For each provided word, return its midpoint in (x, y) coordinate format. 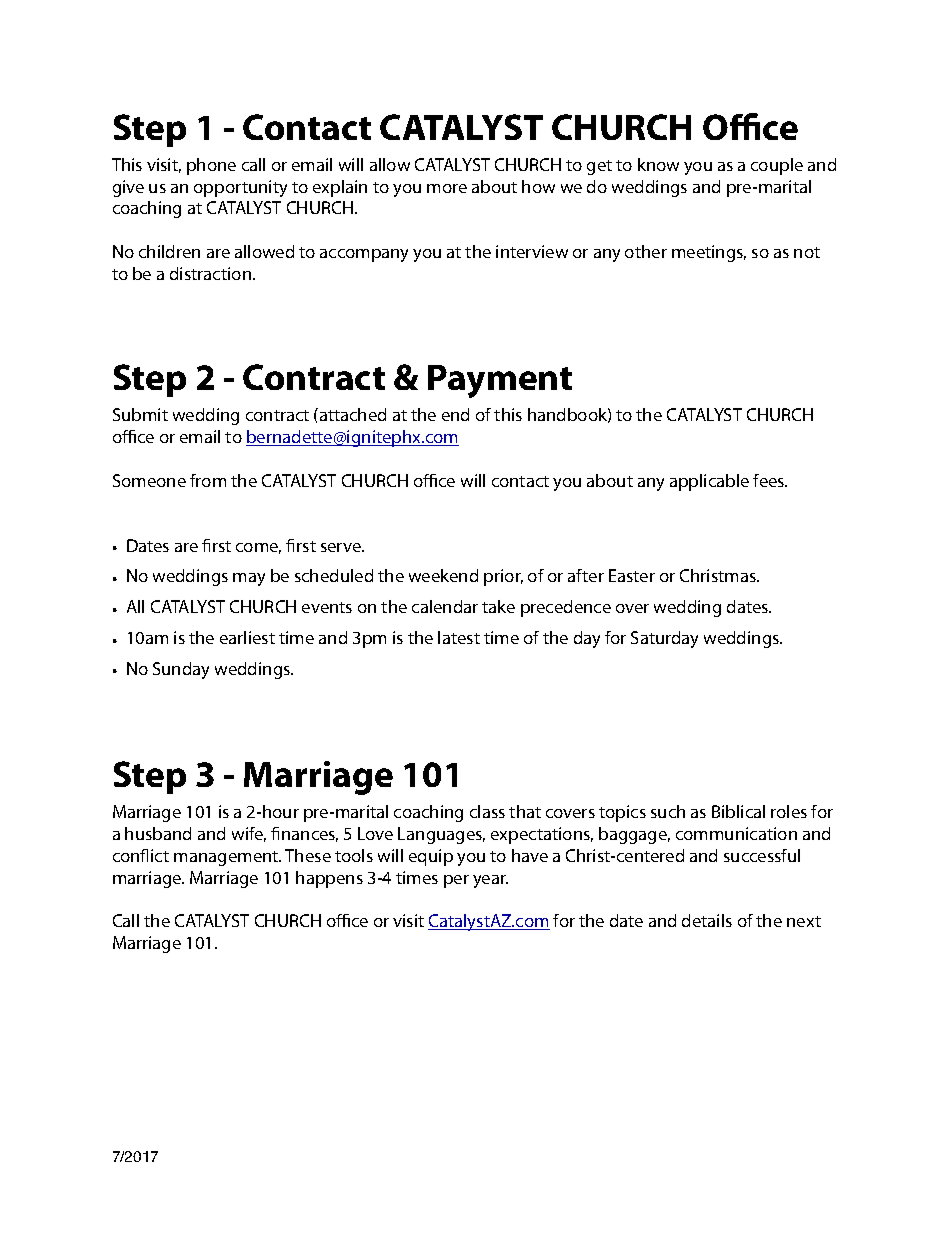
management (227, 858)
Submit (140, 414)
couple (777, 166)
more (447, 188)
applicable (709, 482)
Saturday (664, 639)
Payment (500, 381)
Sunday (181, 670)
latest (459, 637)
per (456, 881)
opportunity (240, 188)
